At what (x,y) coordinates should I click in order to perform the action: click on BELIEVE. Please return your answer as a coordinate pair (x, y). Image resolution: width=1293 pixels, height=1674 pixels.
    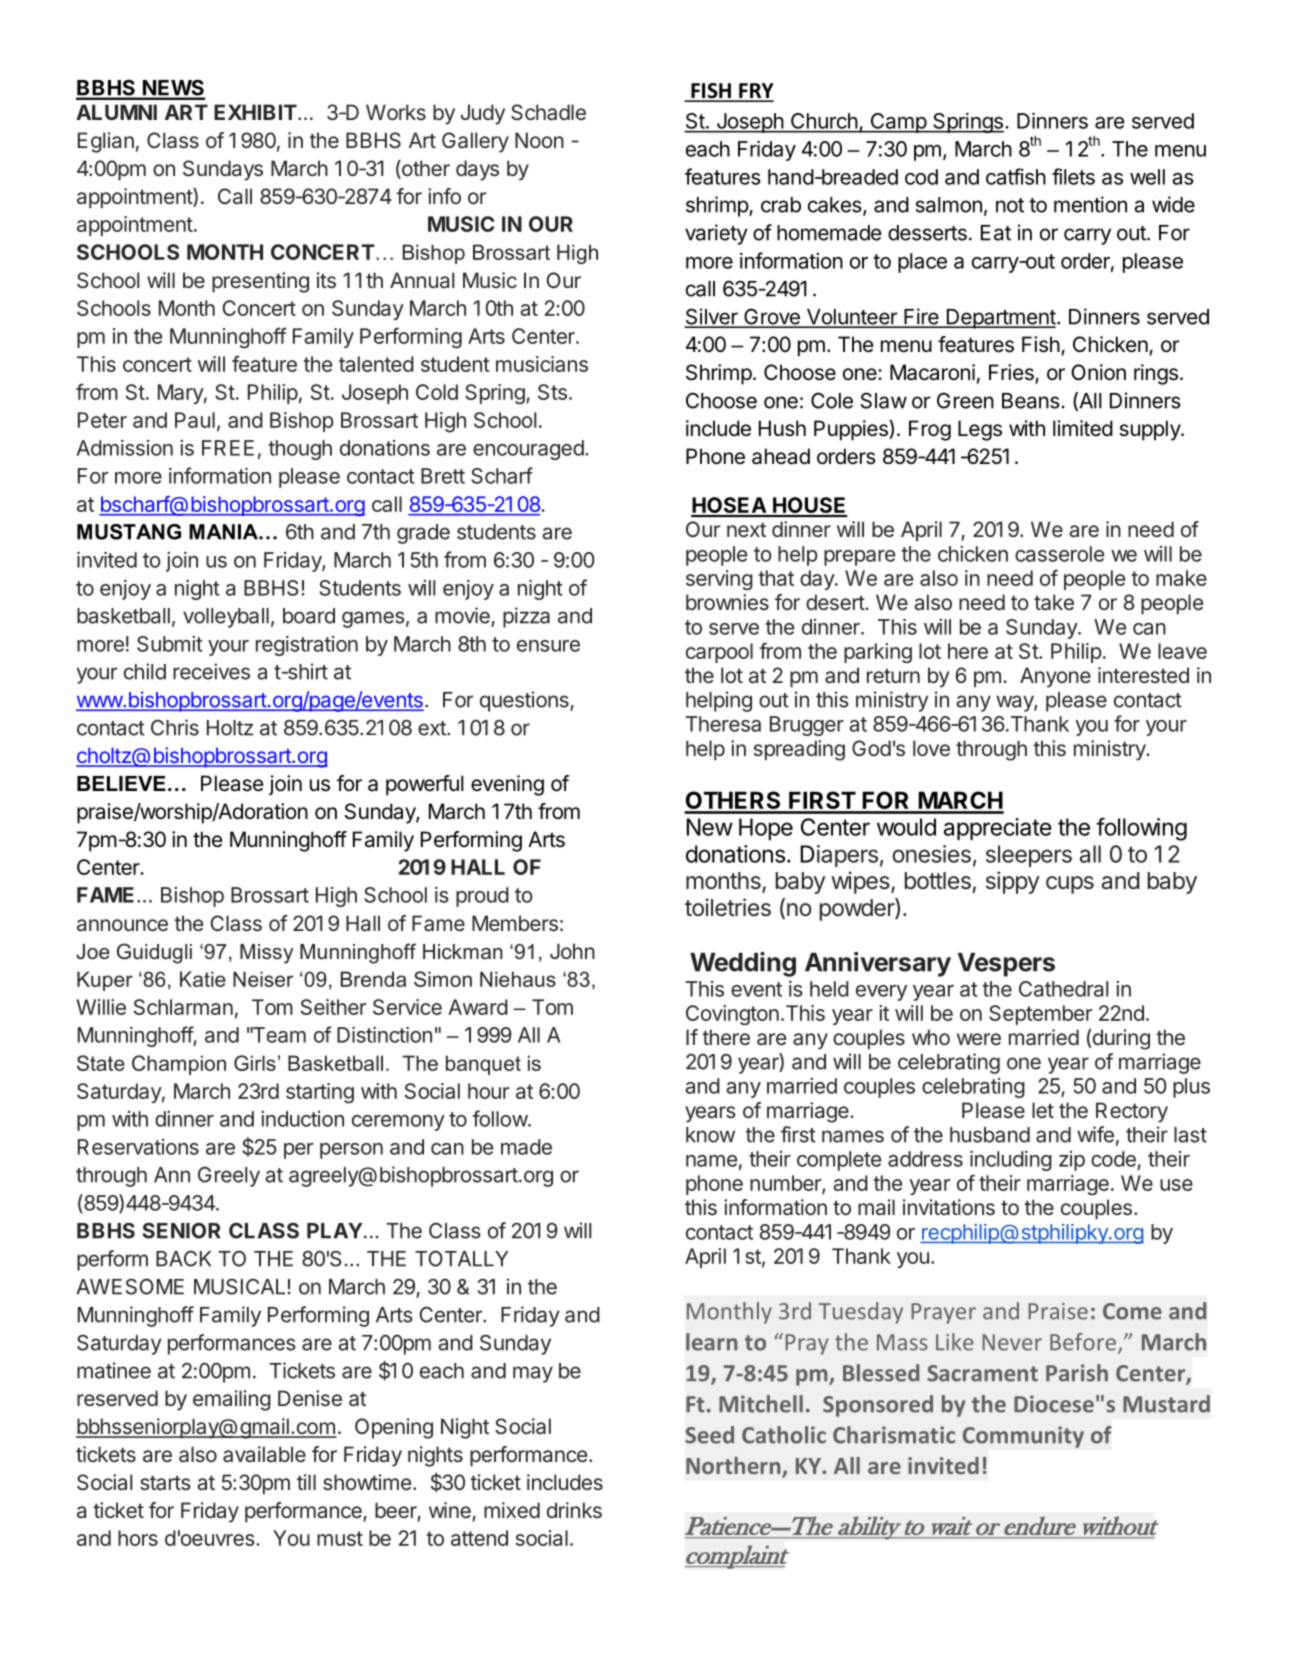
    Looking at the image, I should click on (121, 783).
